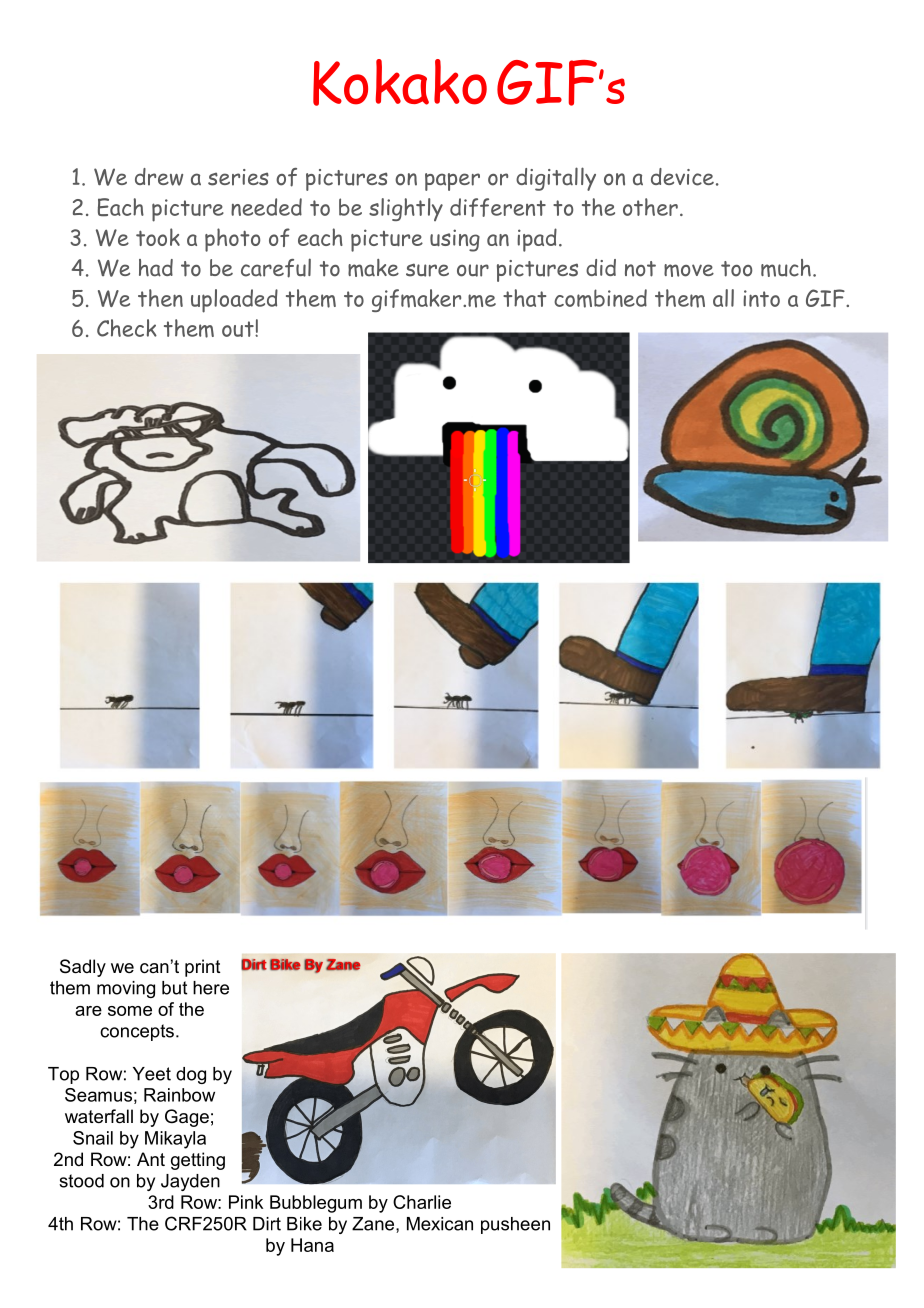 The width and height of the screenshot is (924, 1308). What do you see at coordinates (440, 1224) in the screenshot?
I see `Mexican` at bounding box center [440, 1224].
